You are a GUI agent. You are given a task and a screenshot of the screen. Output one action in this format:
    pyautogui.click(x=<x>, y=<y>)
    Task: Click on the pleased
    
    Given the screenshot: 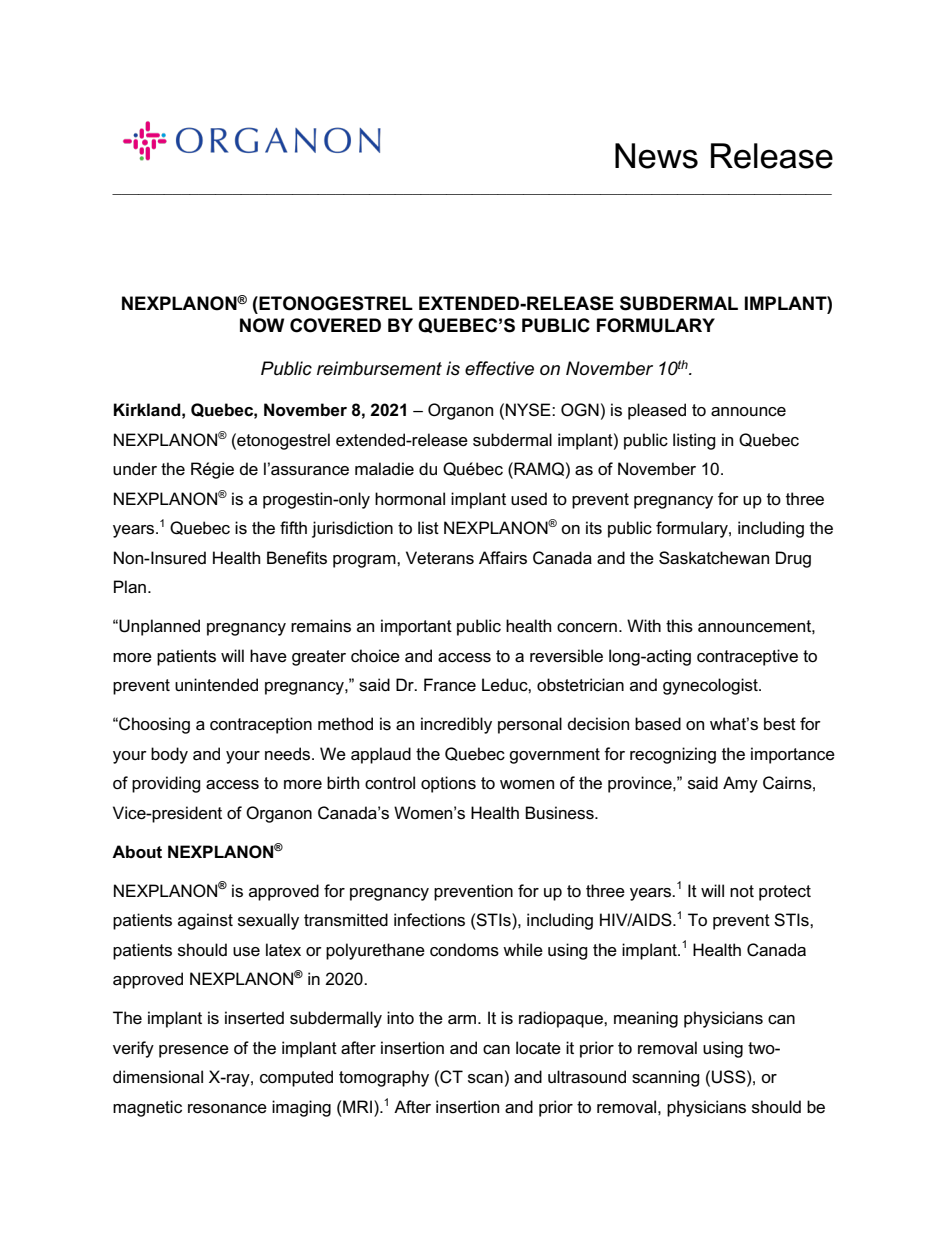 What is the action you would take?
    pyautogui.click(x=657, y=411)
